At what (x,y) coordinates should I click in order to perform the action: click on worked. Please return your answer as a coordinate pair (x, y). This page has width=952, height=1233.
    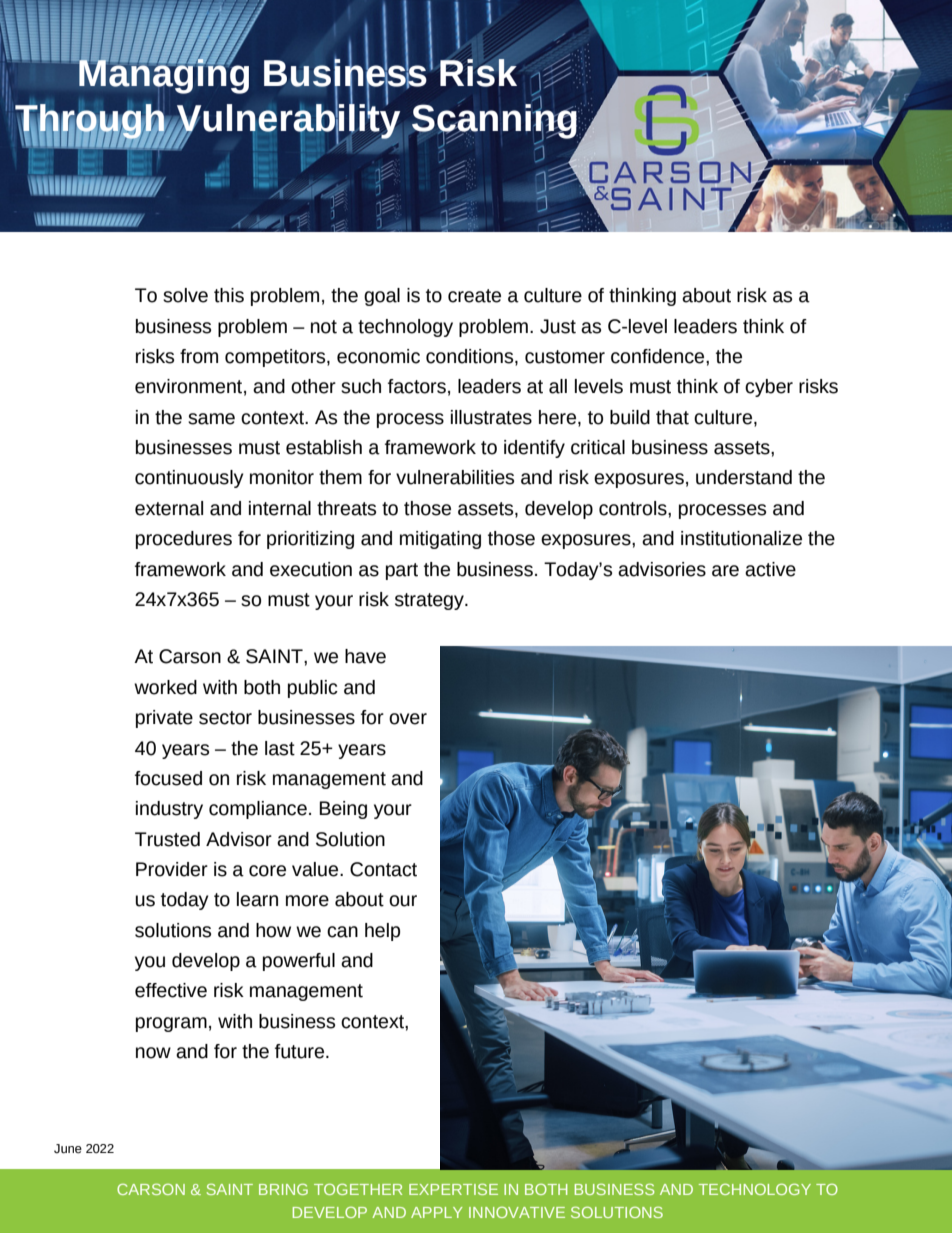
    Looking at the image, I should click on (165, 687).
